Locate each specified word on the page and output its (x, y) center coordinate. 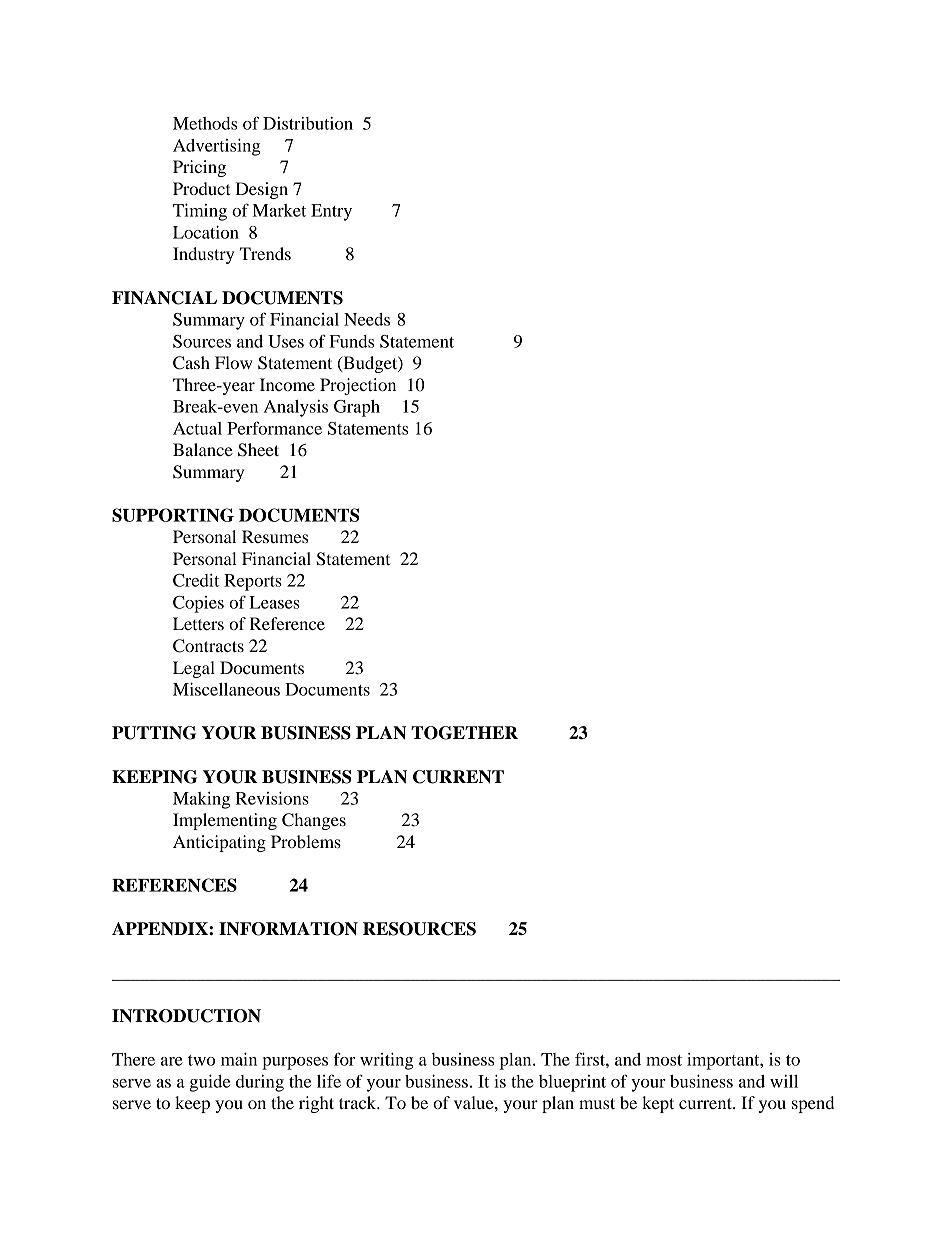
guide (209, 1083)
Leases (275, 602)
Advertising (216, 147)
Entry (331, 212)
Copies (198, 604)
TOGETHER (464, 733)
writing (386, 1061)
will (784, 1081)
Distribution (308, 123)
